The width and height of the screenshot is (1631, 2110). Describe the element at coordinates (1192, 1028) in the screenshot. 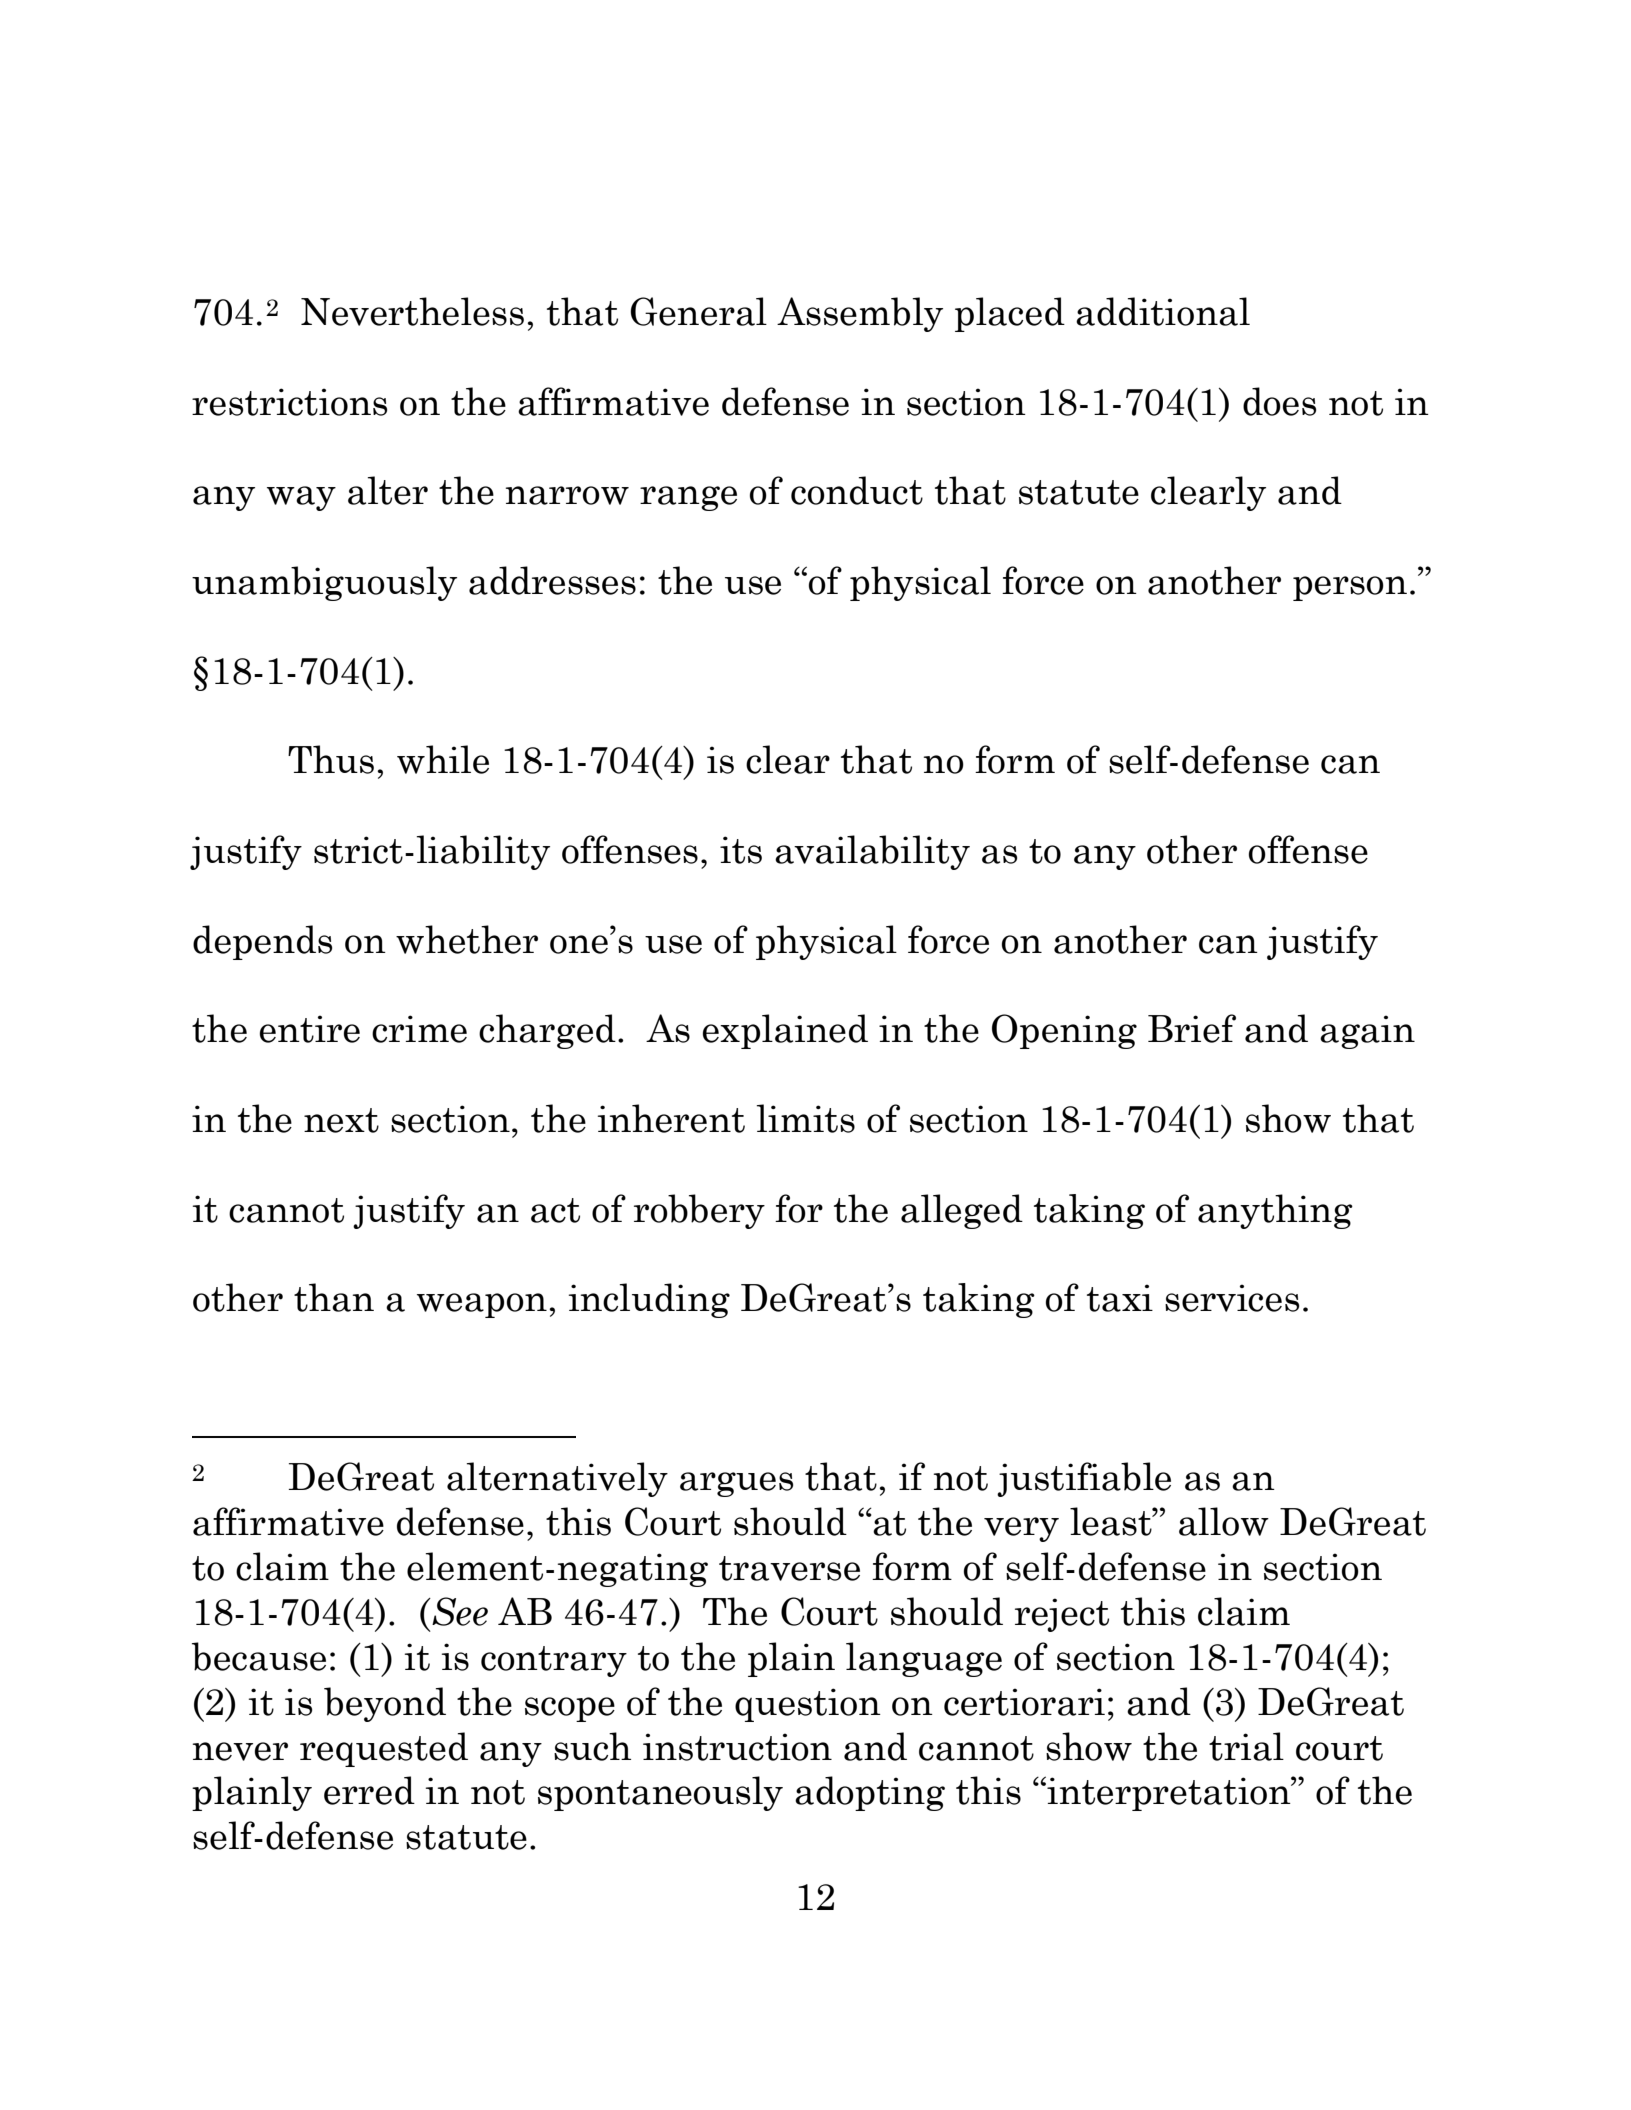

I see `Brief` at that location.
